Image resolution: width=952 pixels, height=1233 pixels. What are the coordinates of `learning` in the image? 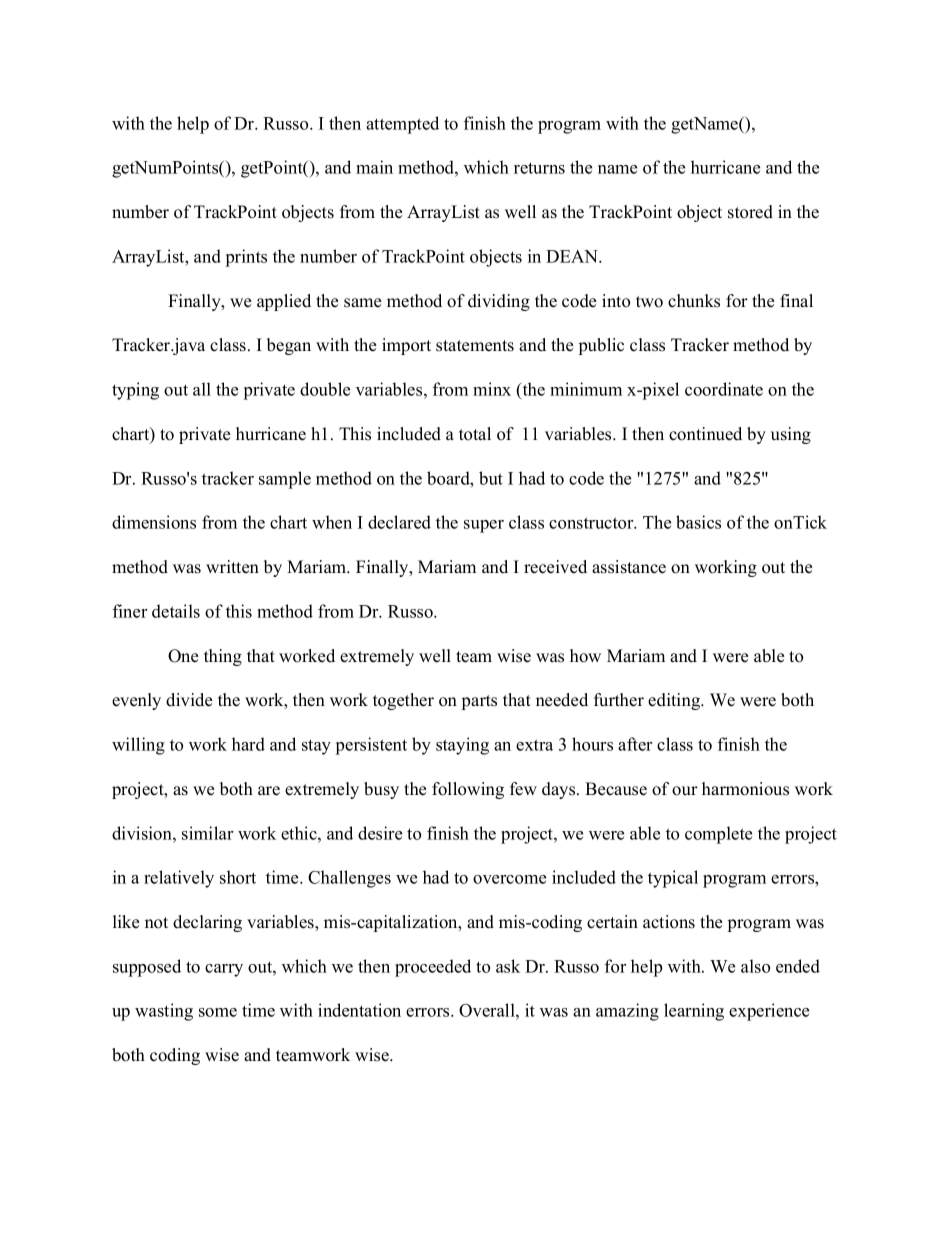 It's located at (694, 1012).
